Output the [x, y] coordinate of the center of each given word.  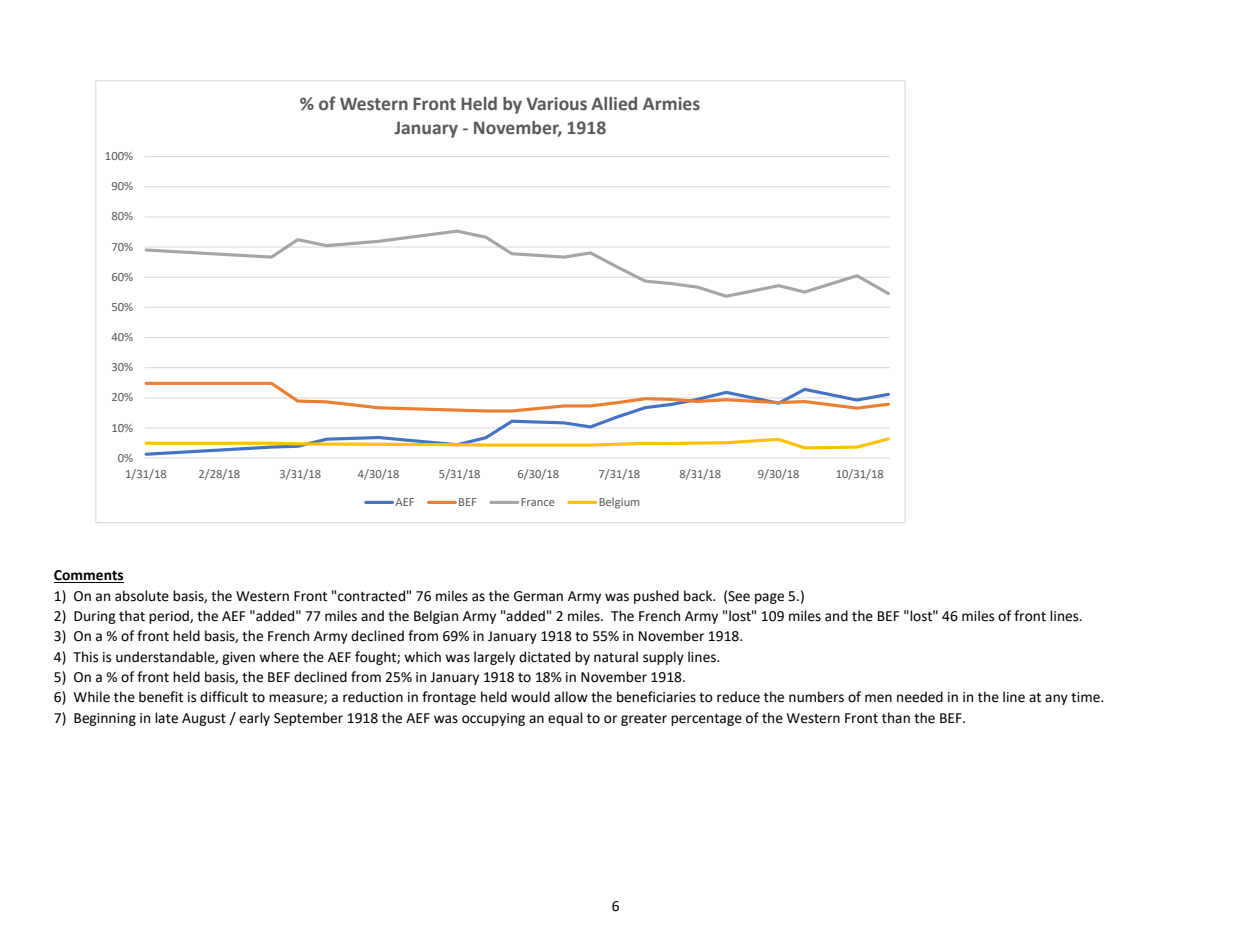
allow [571, 697]
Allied [614, 104]
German [538, 596]
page [769, 598]
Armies [671, 104]
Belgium [619, 503]
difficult [224, 697]
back [699, 596]
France [538, 502]
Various [556, 104]
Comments [89, 576]
